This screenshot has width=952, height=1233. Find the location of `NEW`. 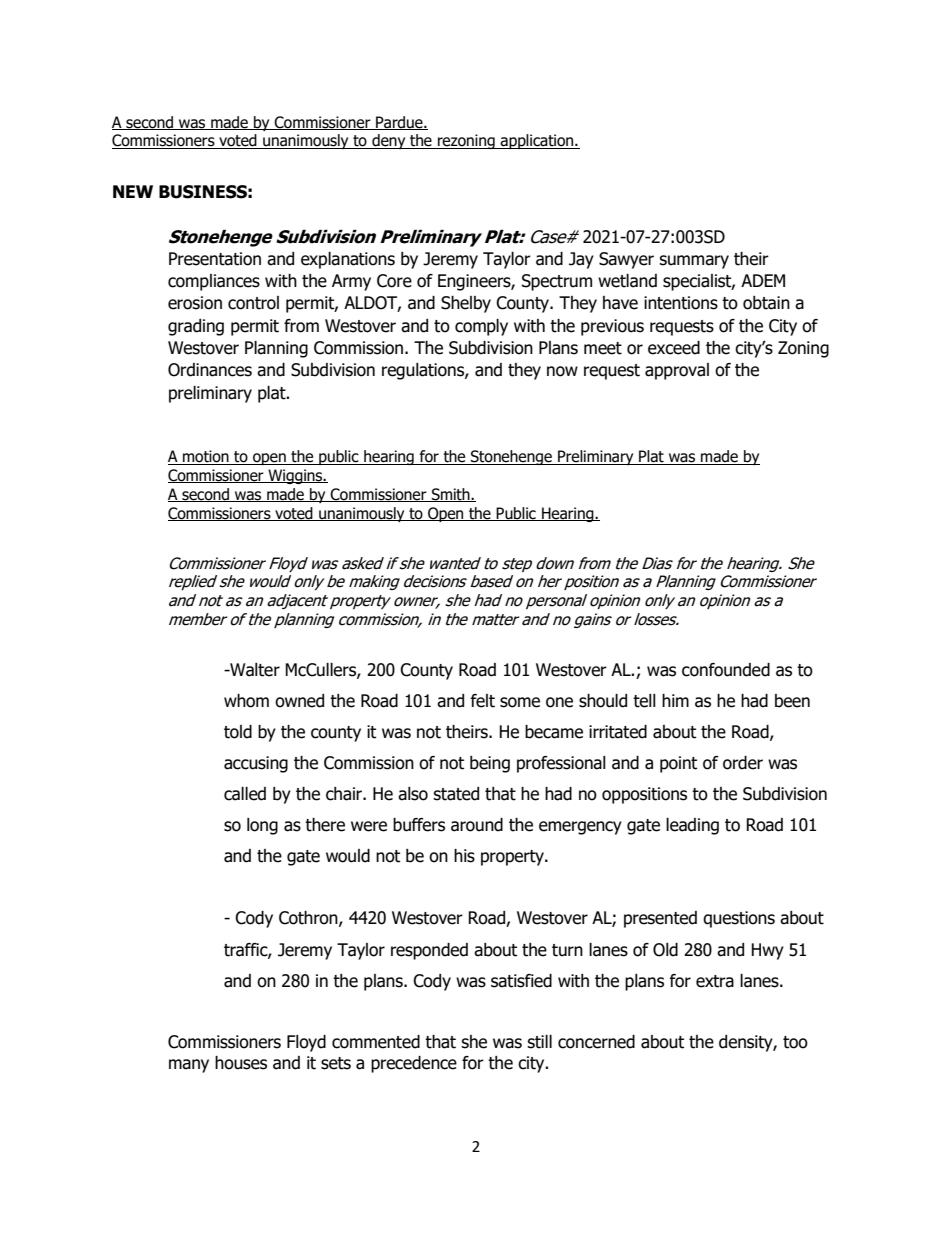

NEW is located at coordinates (133, 191).
